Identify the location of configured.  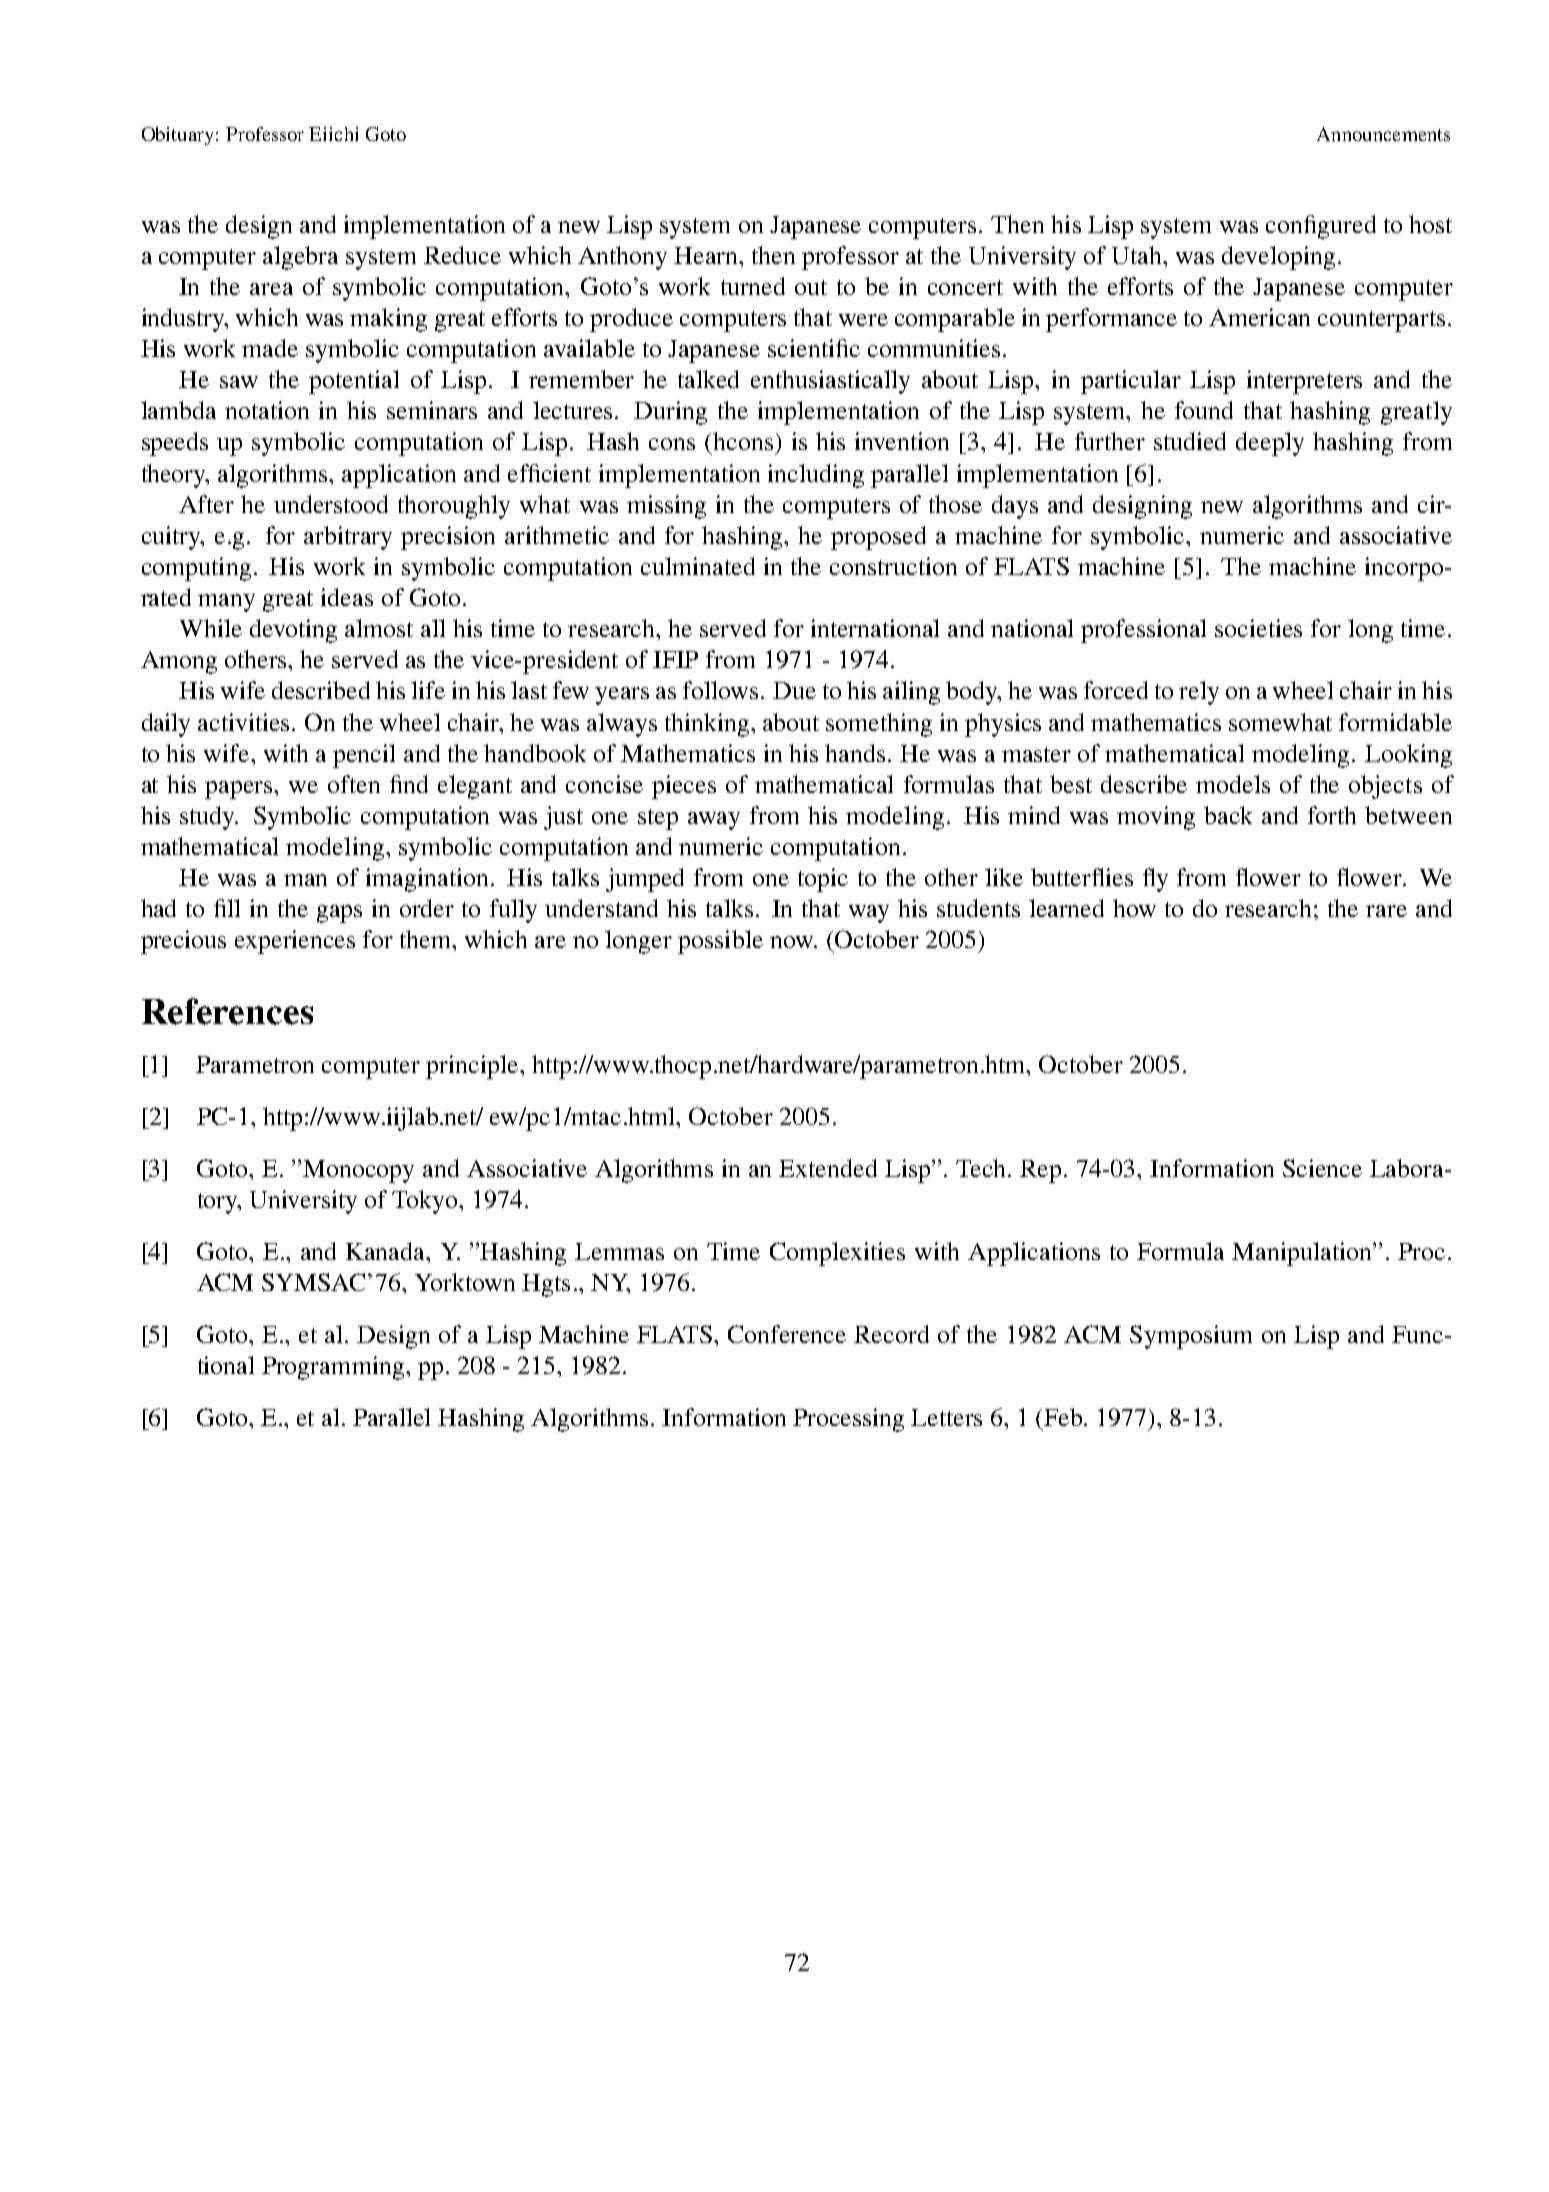
(1321, 227).
